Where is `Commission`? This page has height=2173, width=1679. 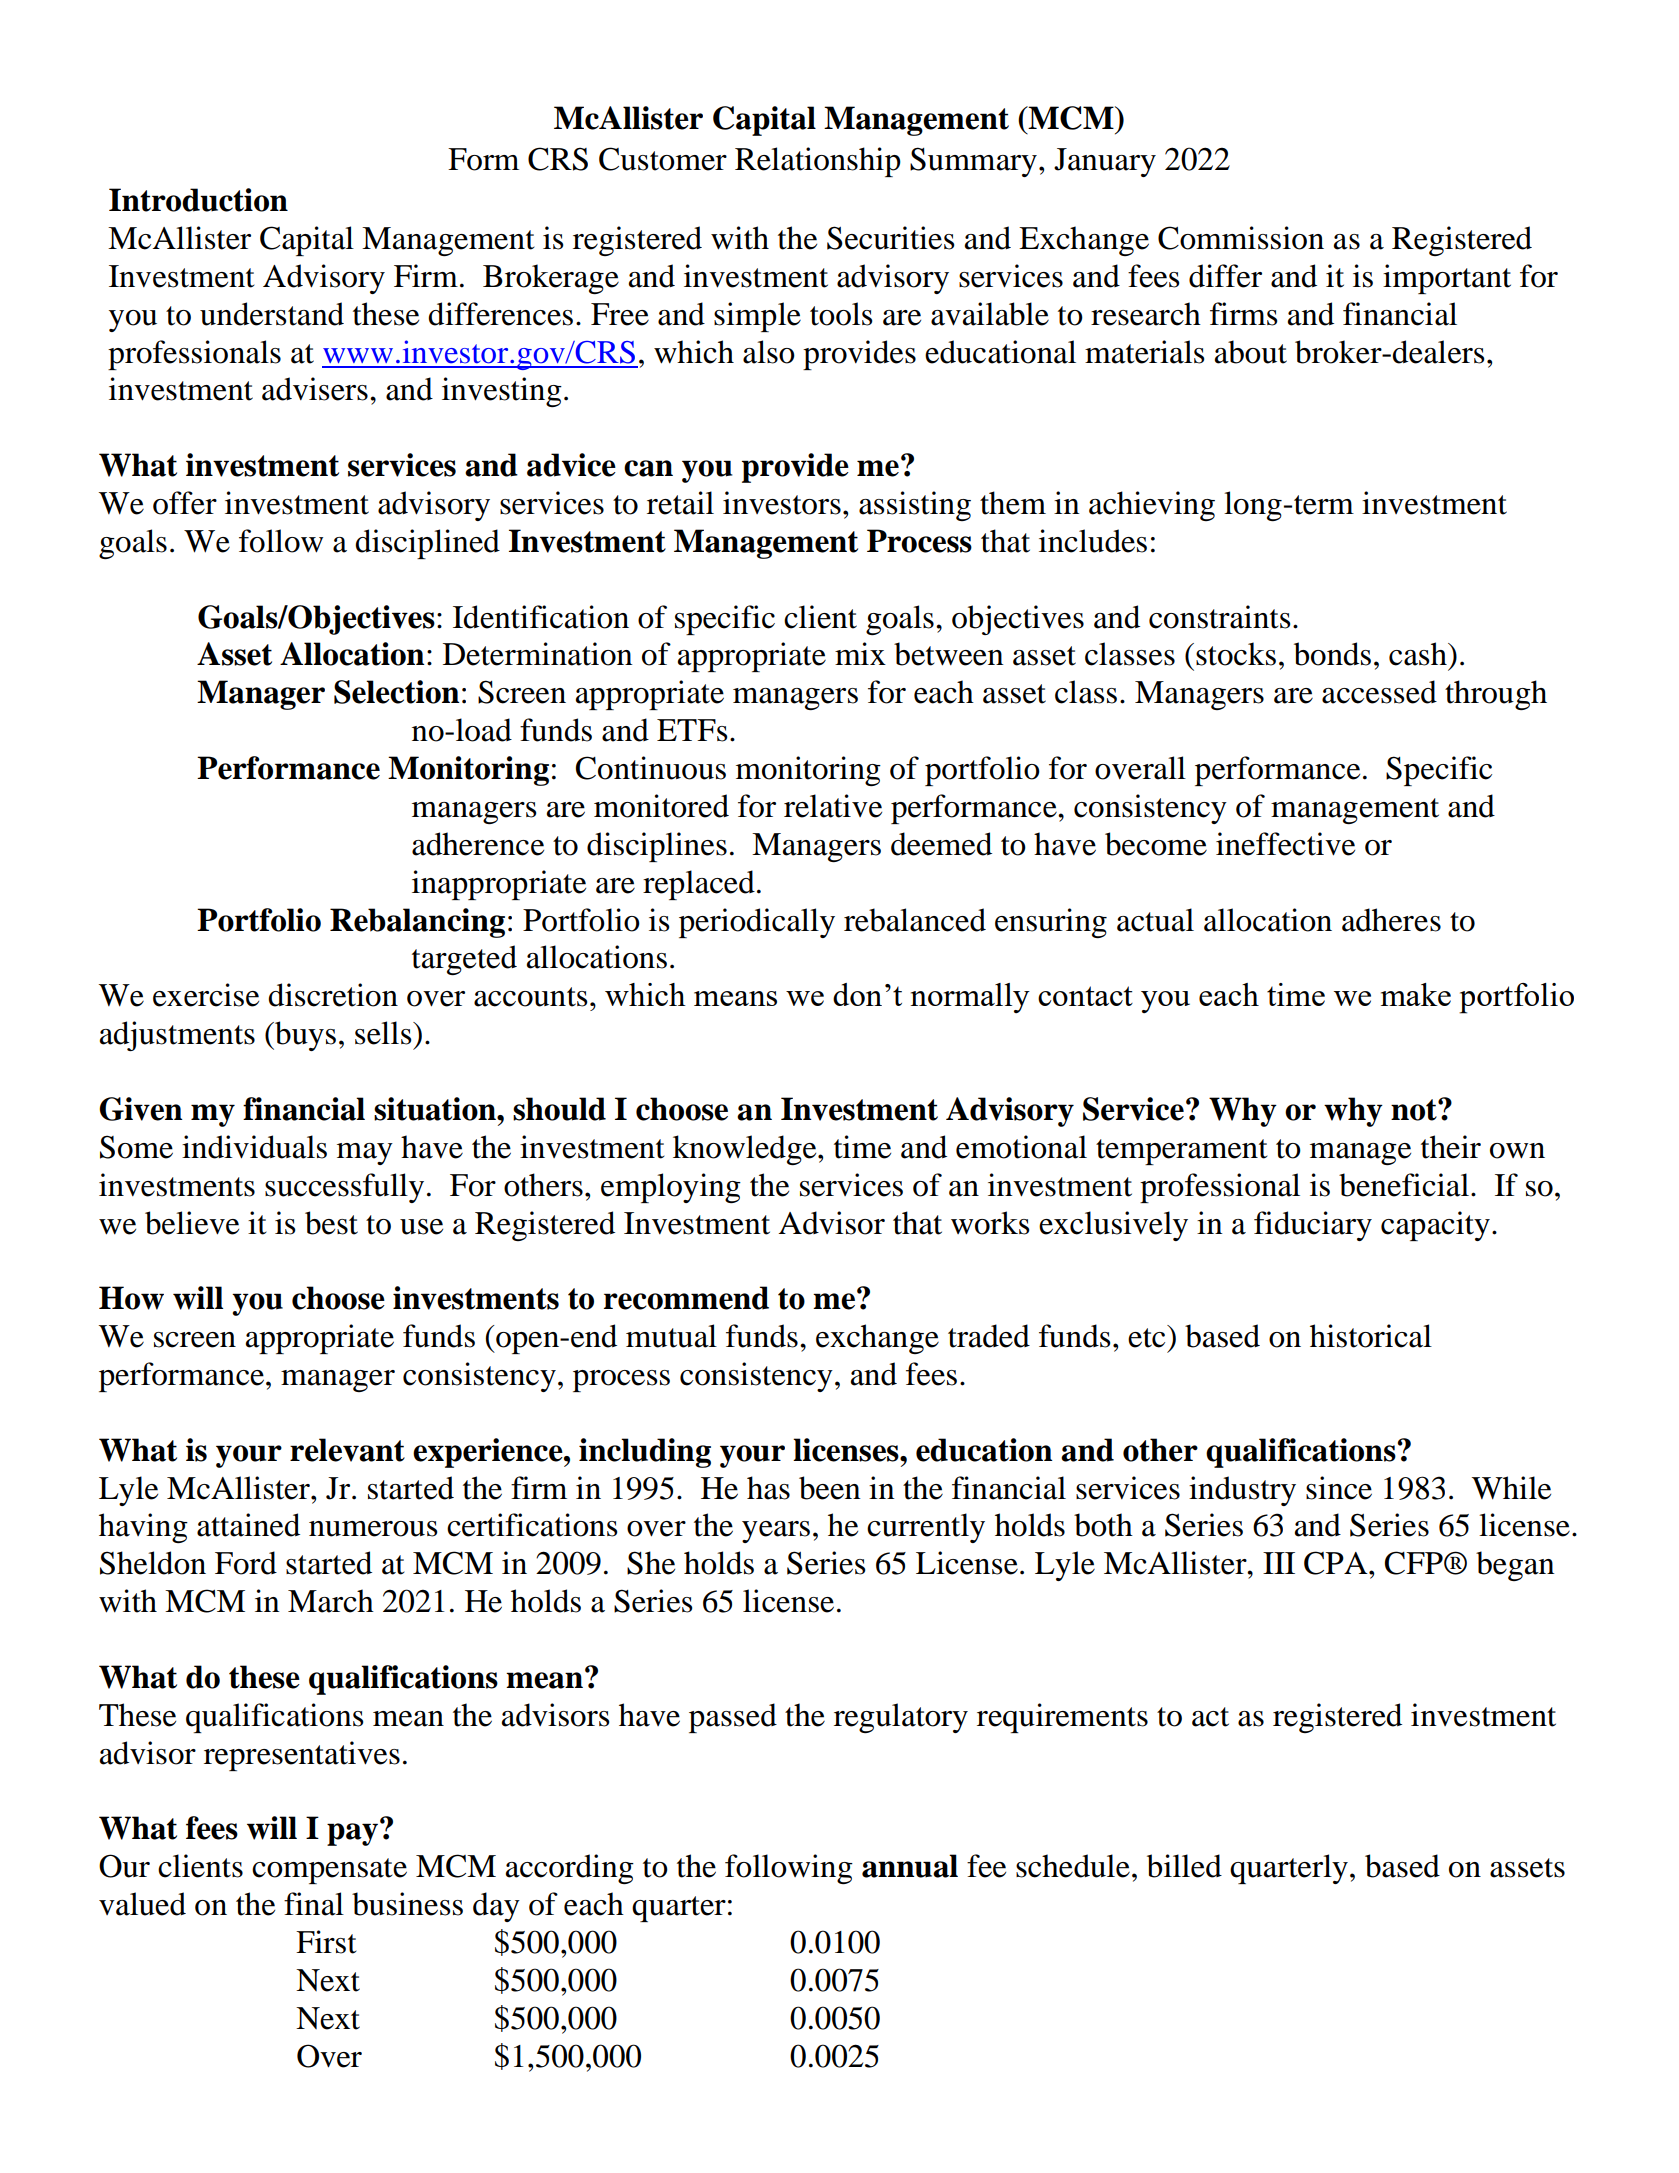 Commission is located at coordinates (1241, 238).
